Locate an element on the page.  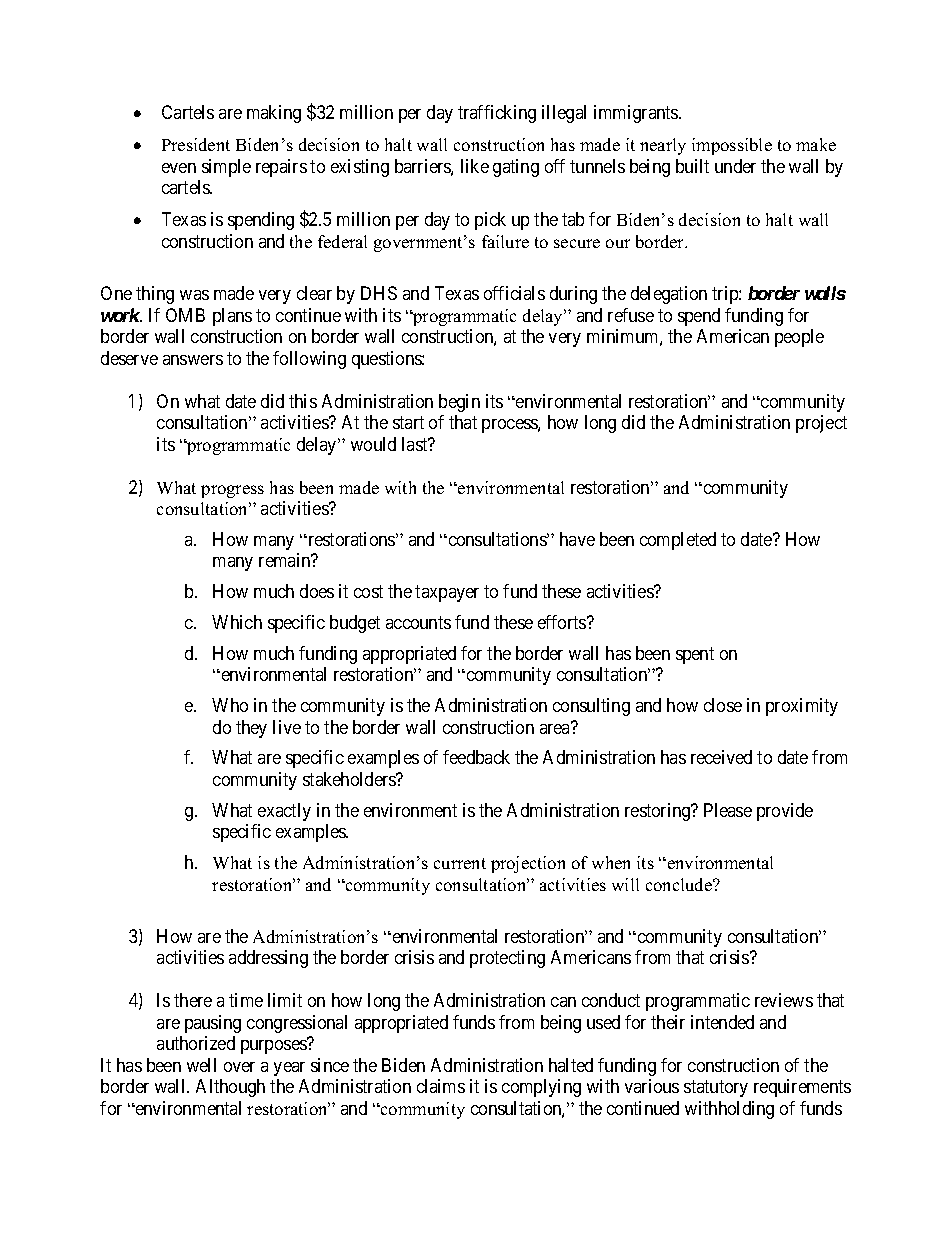
Who is located at coordinates (230, 705).
